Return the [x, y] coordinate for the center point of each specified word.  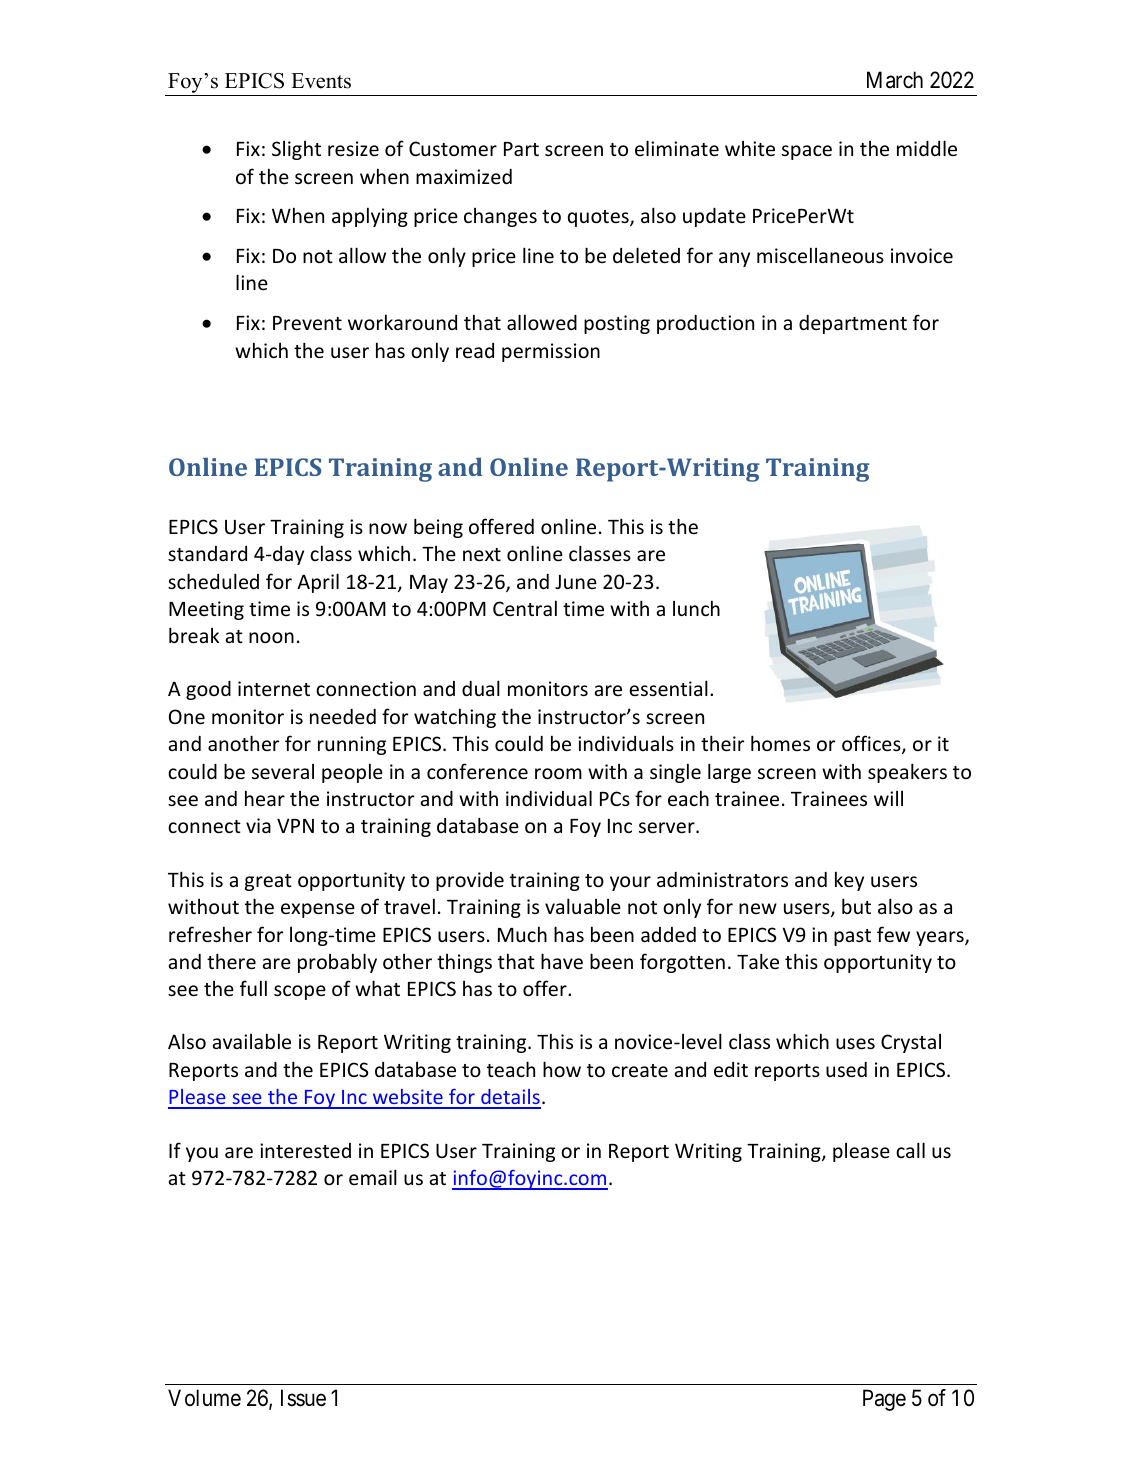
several [283, 771]
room [558, 773]
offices [872, 744]
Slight [296, 150]
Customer [453, 148]
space [807, 152]
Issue [303, 1398]
